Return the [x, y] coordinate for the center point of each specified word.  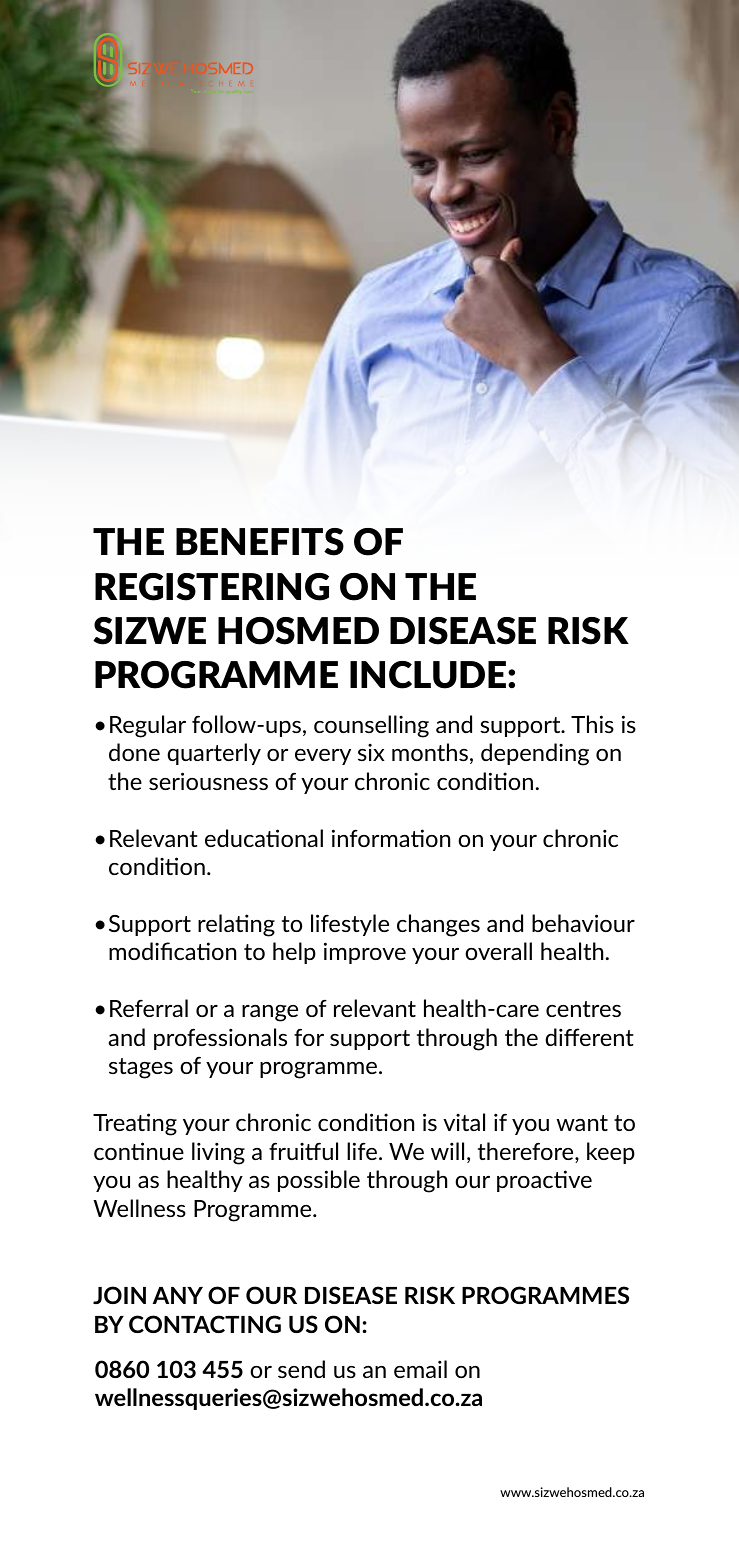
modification [172, 951]
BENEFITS [260, 542]
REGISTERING [212, 587]
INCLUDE [429, 675]
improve [365, 953]
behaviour [583, 923]
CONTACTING [205, 1324]
